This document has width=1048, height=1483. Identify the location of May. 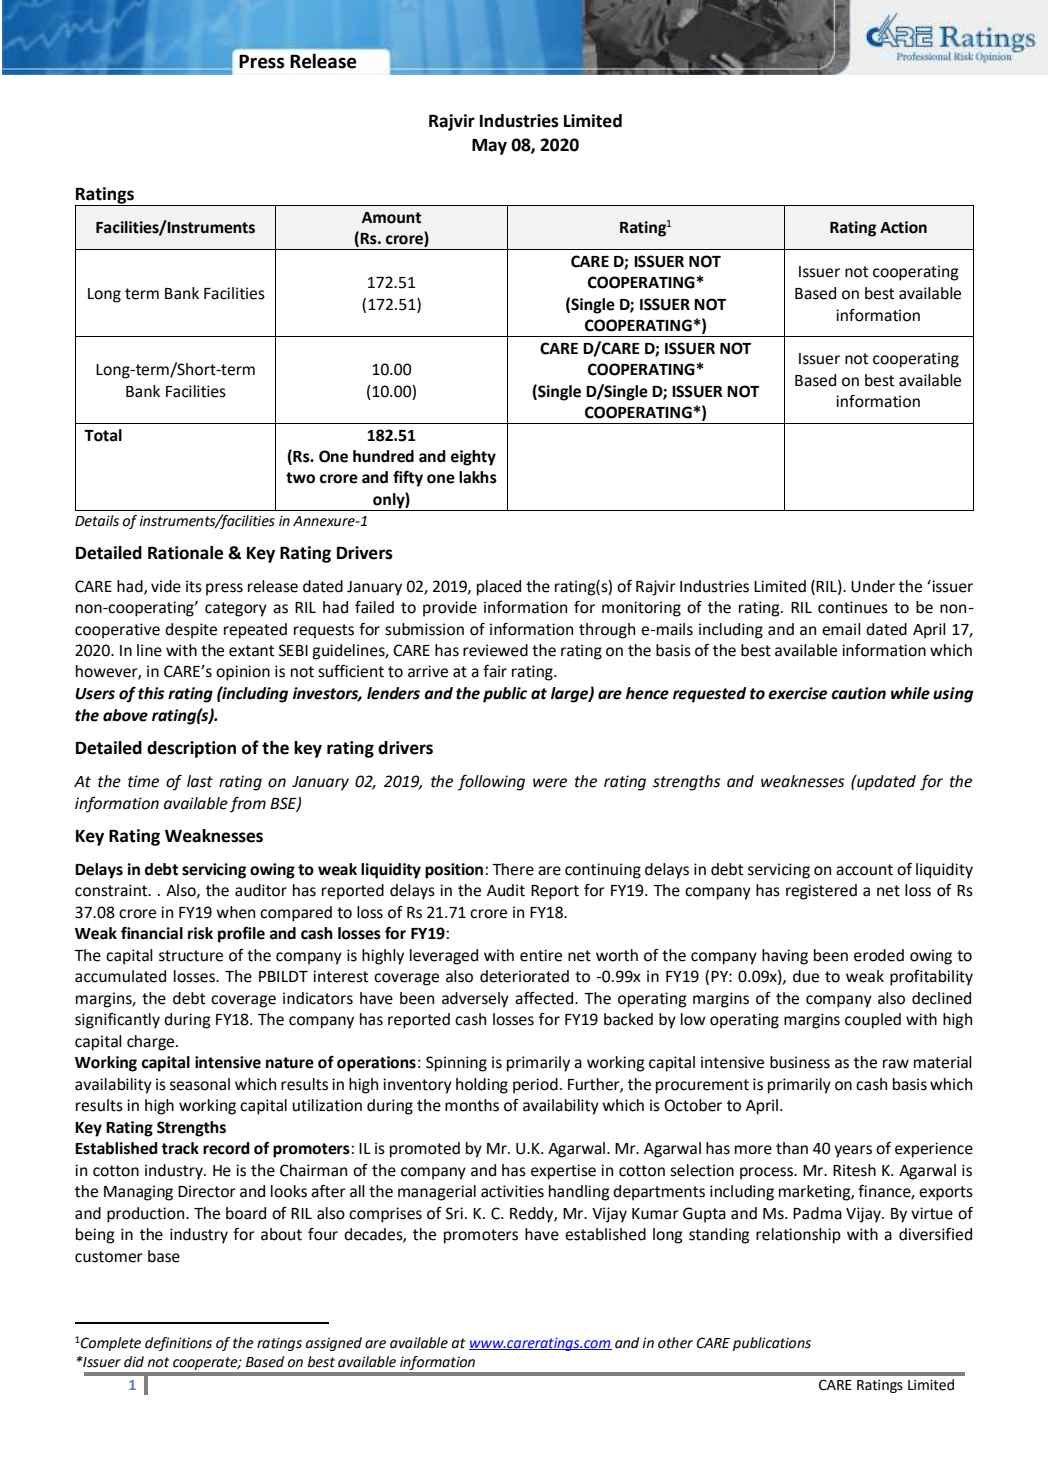
(489, 147).
